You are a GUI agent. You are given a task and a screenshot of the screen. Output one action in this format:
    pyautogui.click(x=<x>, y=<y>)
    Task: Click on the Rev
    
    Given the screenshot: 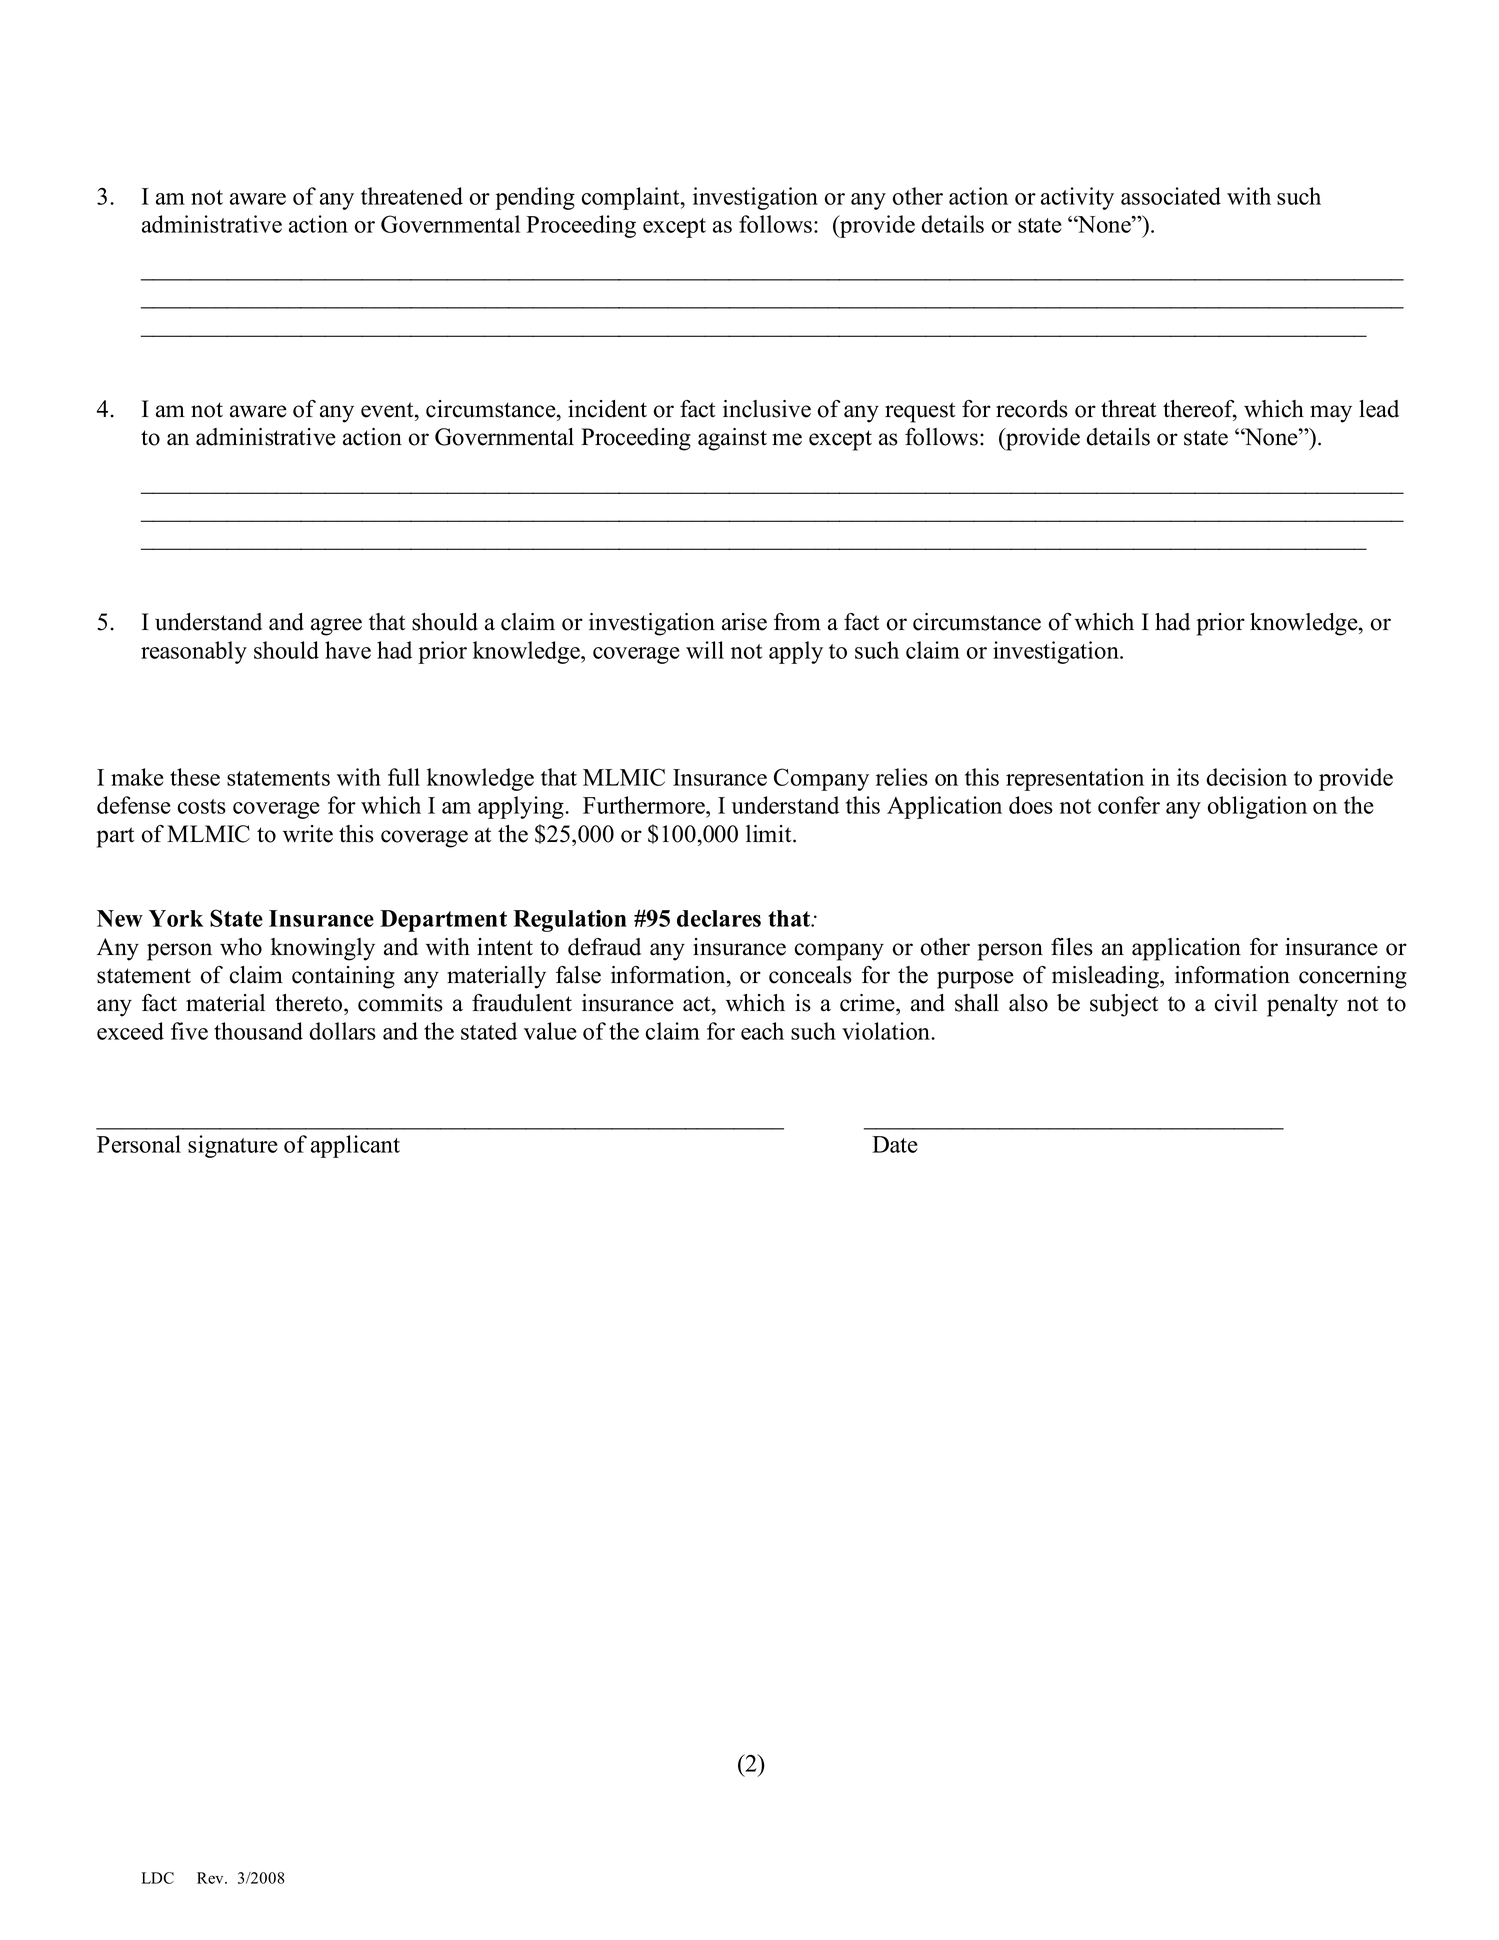 What is the action you would take?
    pyautogui.click(x=211, y=1878)
